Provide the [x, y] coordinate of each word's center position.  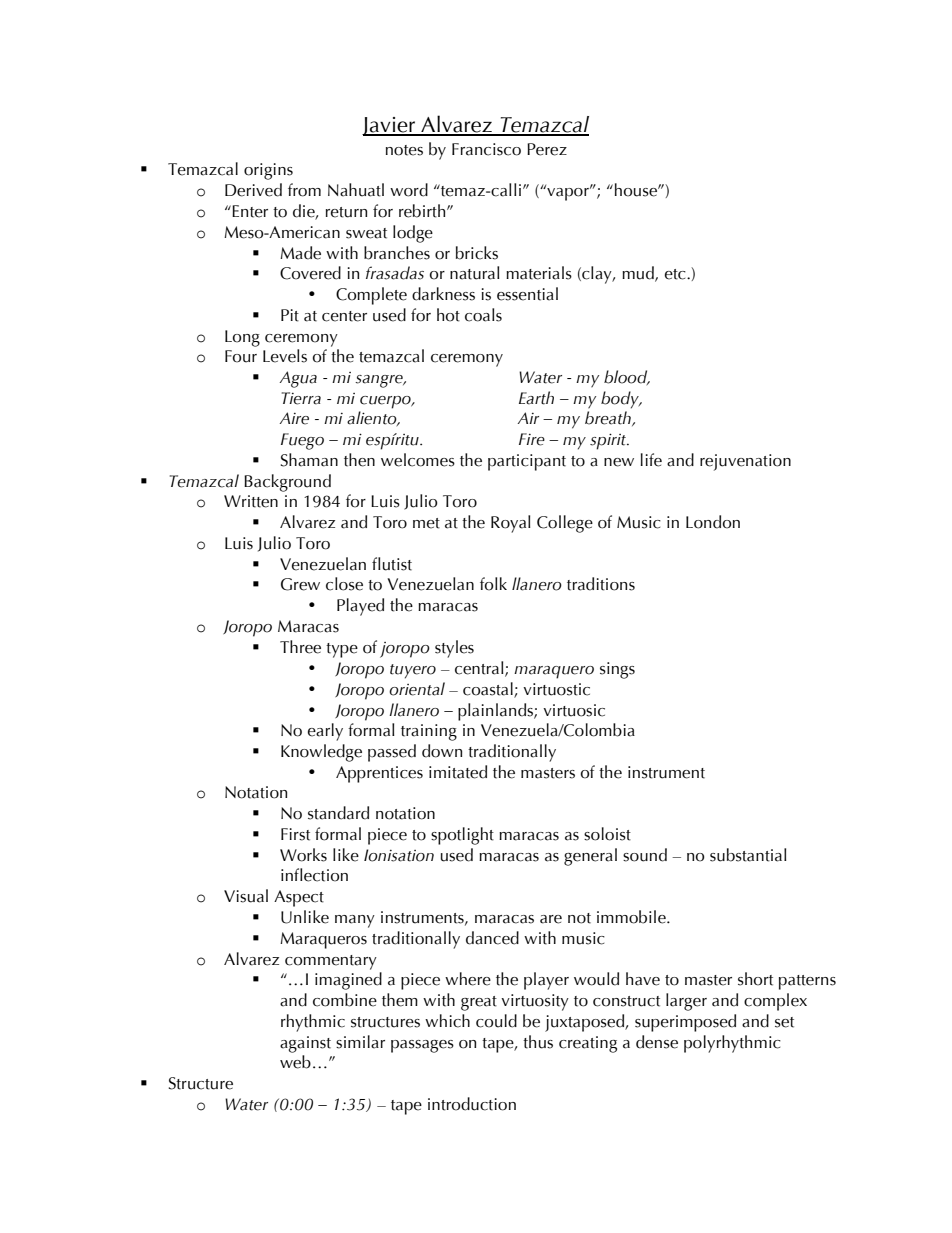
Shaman [309, 460]
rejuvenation [745, 462]
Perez [547, 149]
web [295, 1062]
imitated [458, 772]
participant [527, 462]
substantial [748, 855]
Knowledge [321, 753]
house [637, 190]
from [304, 190]
